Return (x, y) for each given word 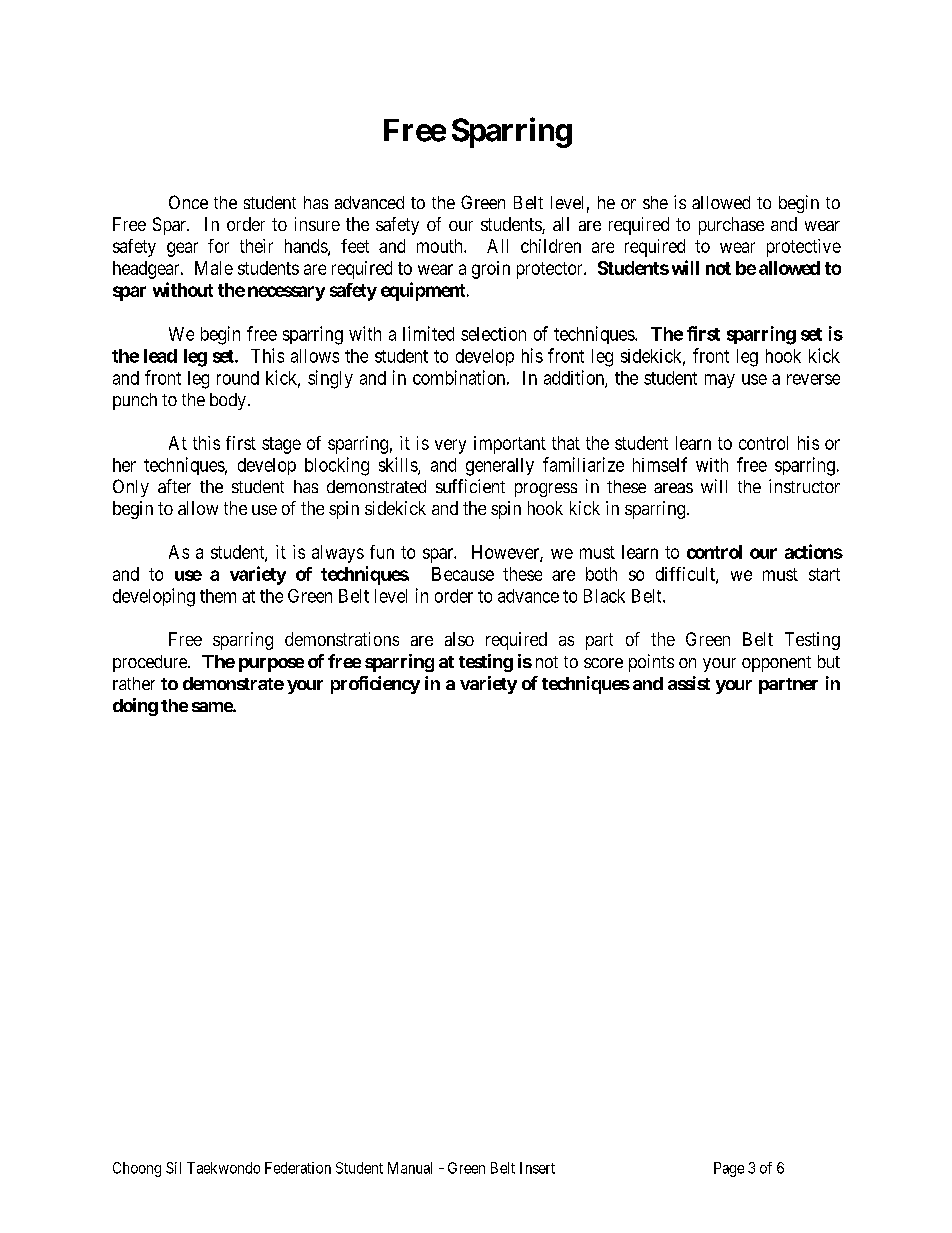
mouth (441, 246)
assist (689, 683)
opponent (776, 664)
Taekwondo (223, 1168)
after (174, 486)
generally (500, 467)
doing (135, 707)
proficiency (375, 685)
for (218, 246)
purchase (731, 226)
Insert (537, 1168)
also (459, 639)
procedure (151, 663)
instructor (804, 486)
